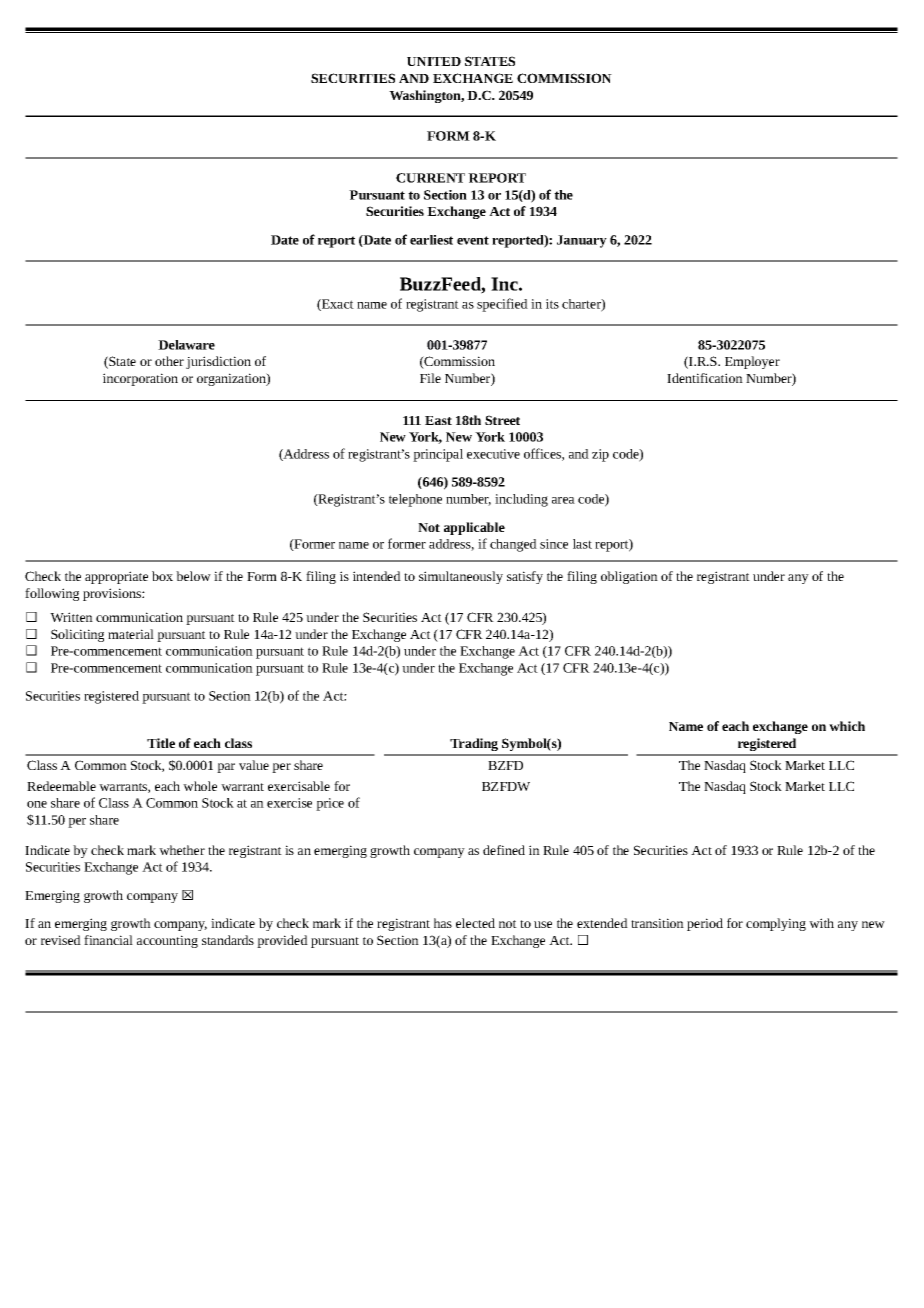 The image size is (924, 1308). What do you see at coordinates (330, 804) in the screenshot?
I see `price` at bounding box center [330, 804].
